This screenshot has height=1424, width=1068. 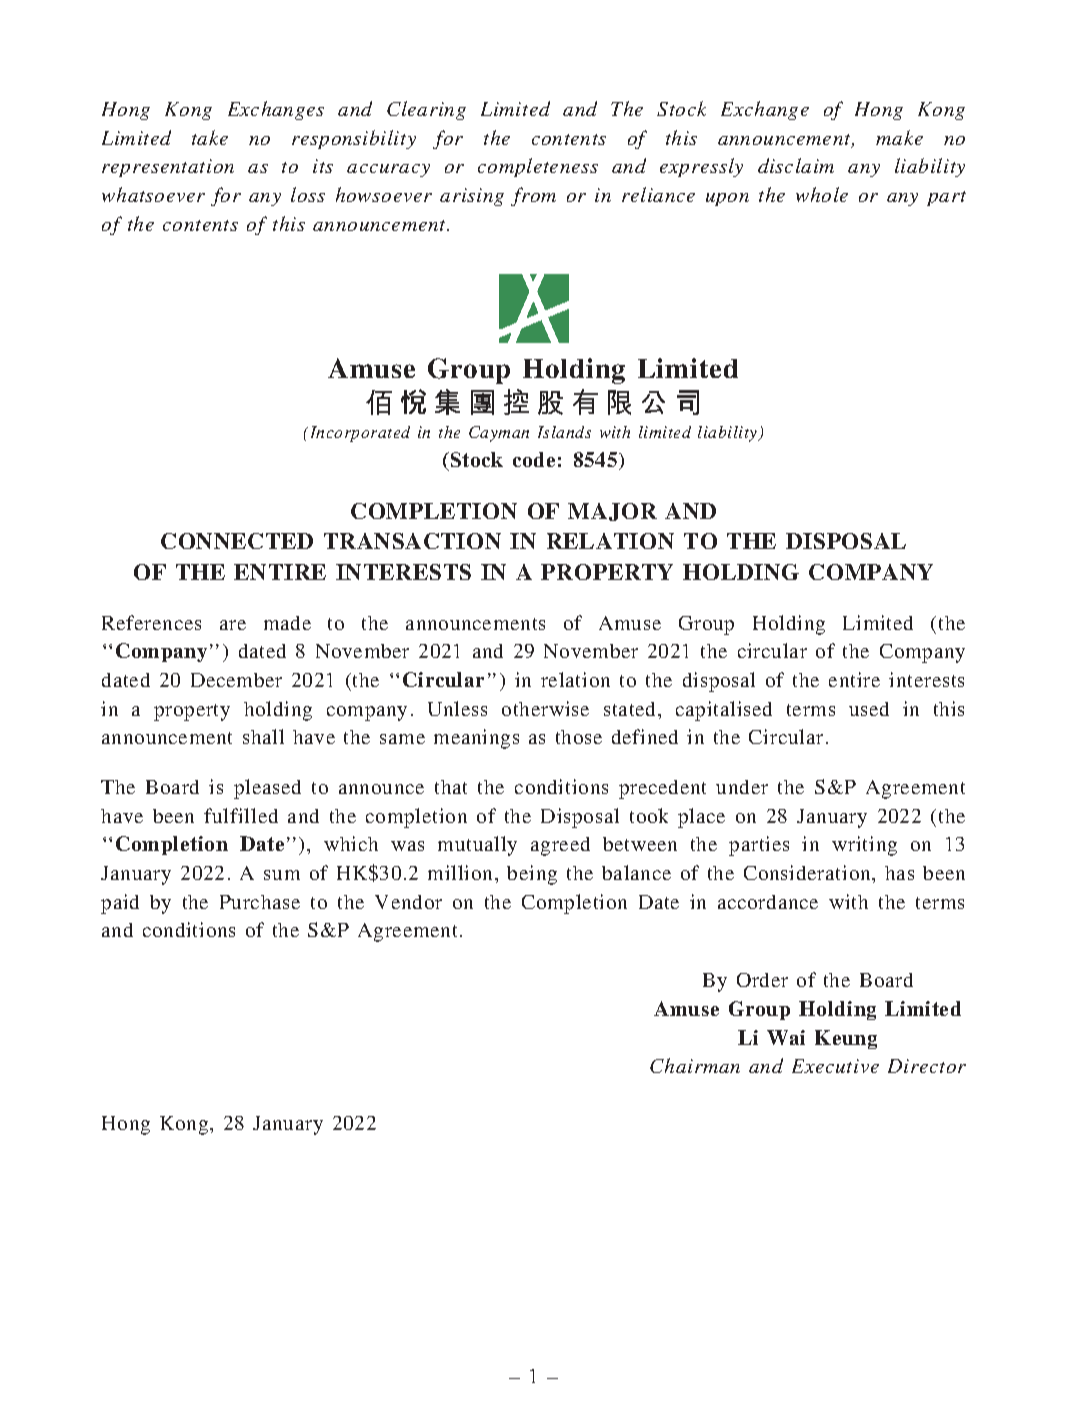 I want to click on disclaim, so click(x=796, y=165).
